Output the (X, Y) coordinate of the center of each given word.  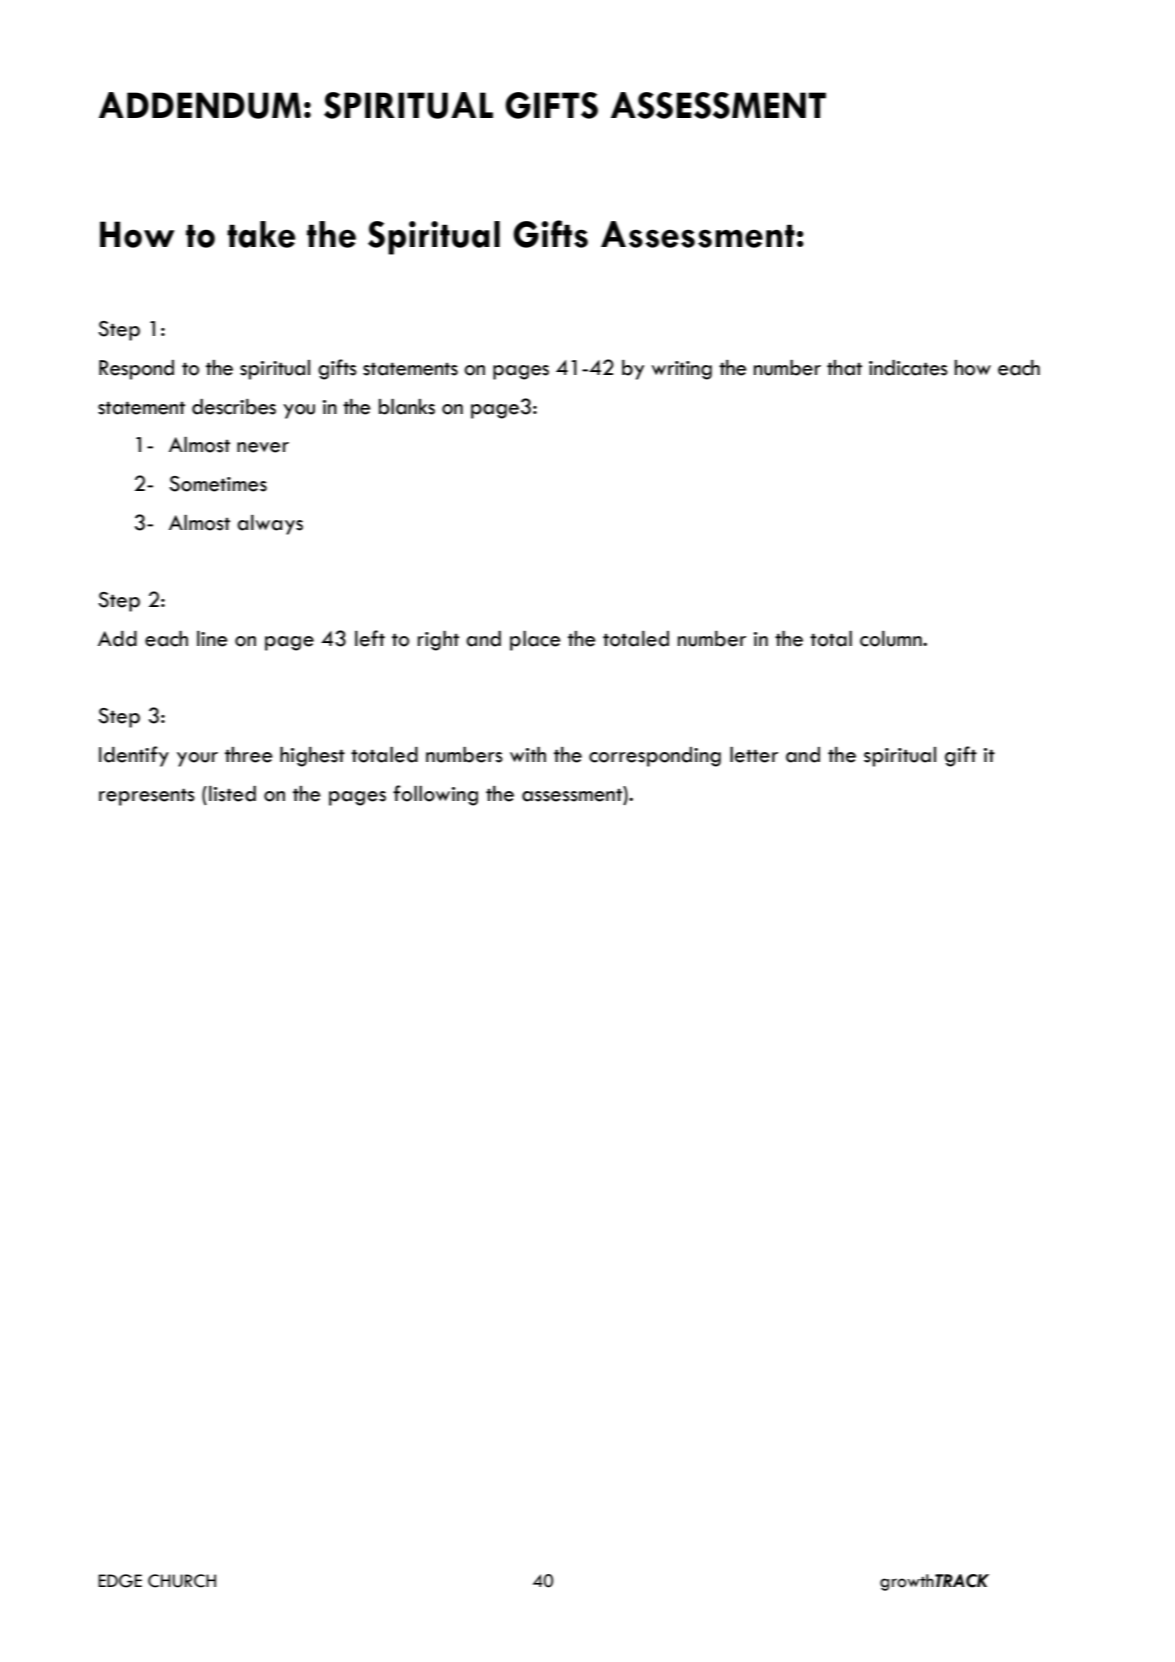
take (261, 234)
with (528, 754)
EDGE (120, 1581)
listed (232, 793)
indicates (908, 367)
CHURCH (182, 1581)
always (270, 524)
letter (754, 754)
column (892, 638)
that (844, 368)
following (435, 795)
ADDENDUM (200, 105)
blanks (407, 406)
